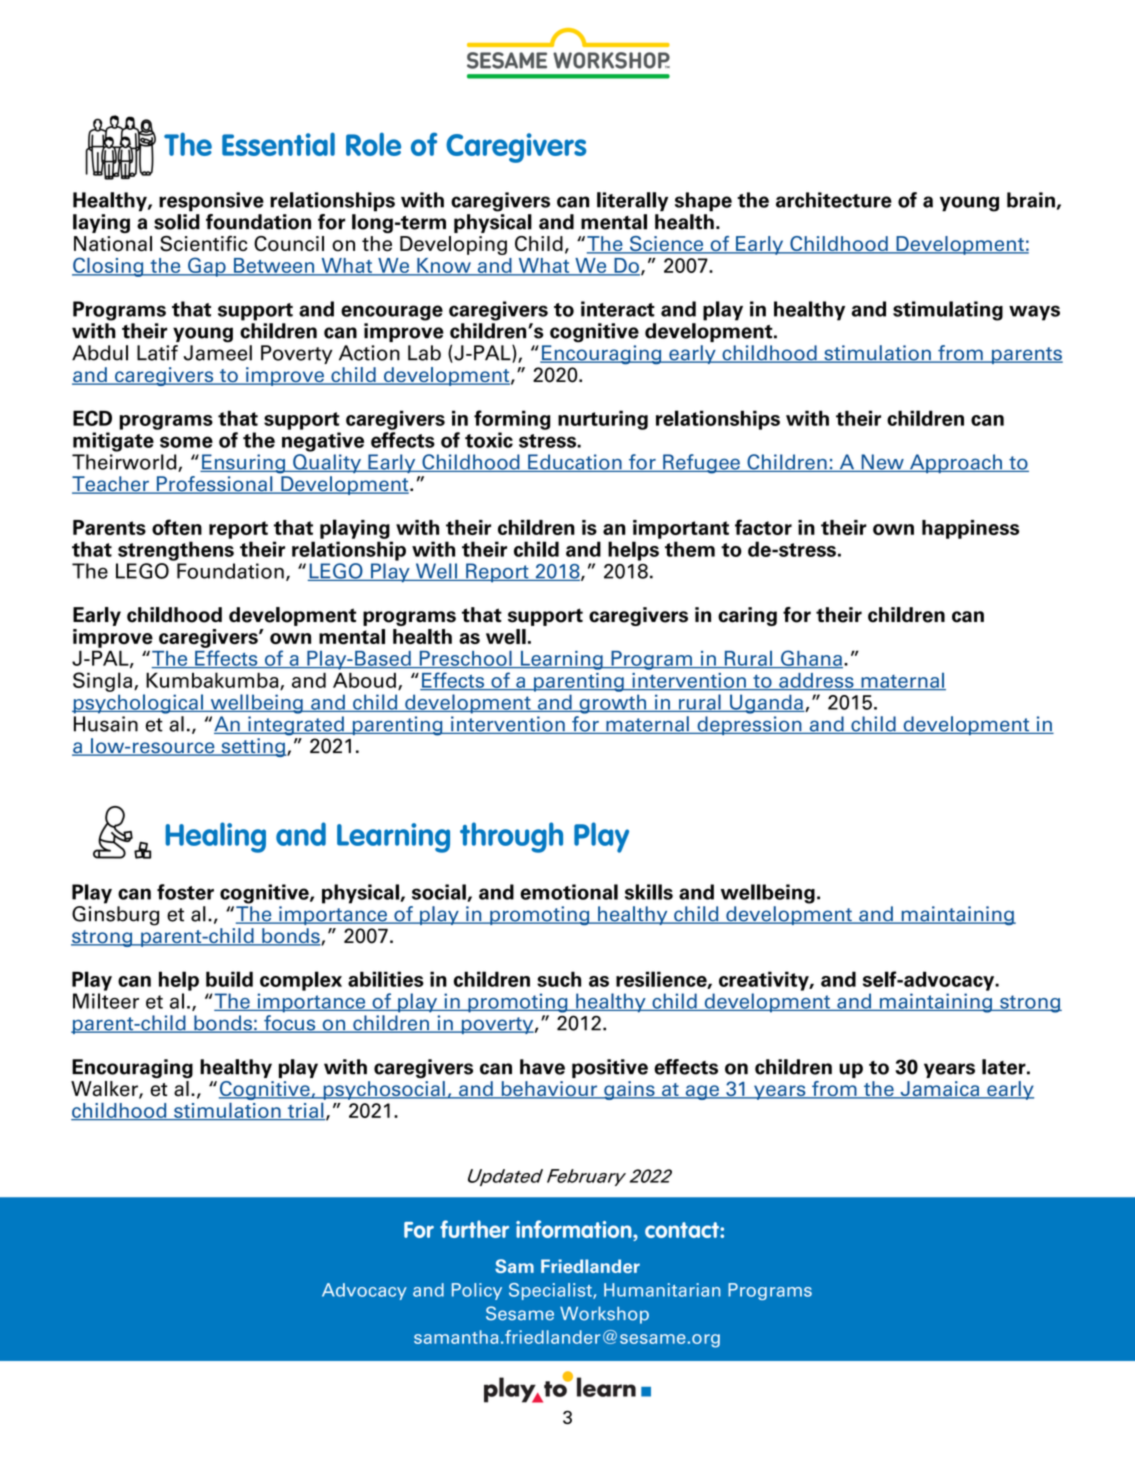 Image resolution: width=1135 pixels, height=1469 pixels. I want to click on literally, so click(632, 202).
